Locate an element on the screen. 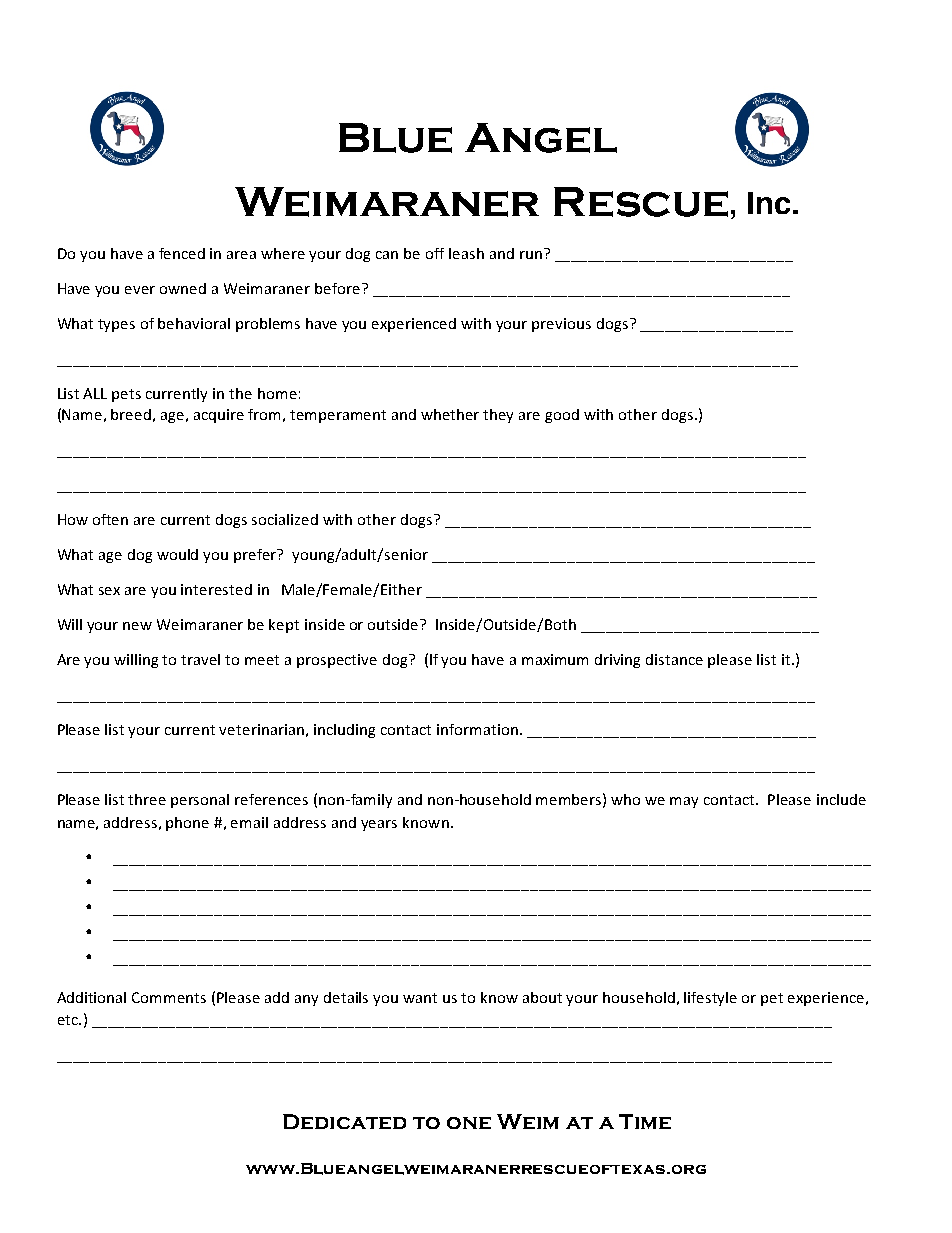 The height and width of the screenshot is (1233, 952). previous is located at coordinates (561, 325).
